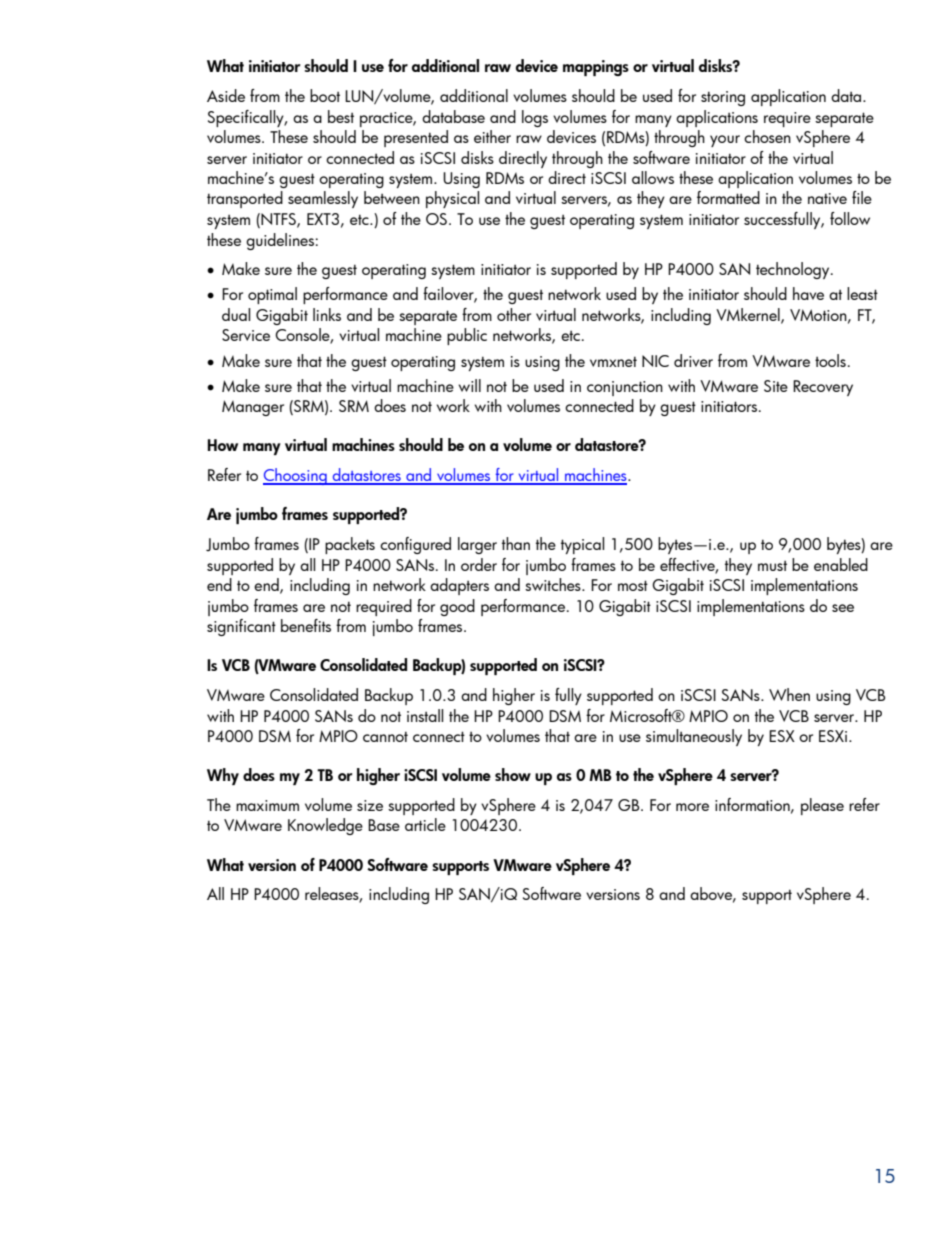 Image resolution: width=952 pixels, height=1233 pixels. What do you see at coordinates (513, 774) in the screenshot?
I see `show` at bounding box center [513, 774].
